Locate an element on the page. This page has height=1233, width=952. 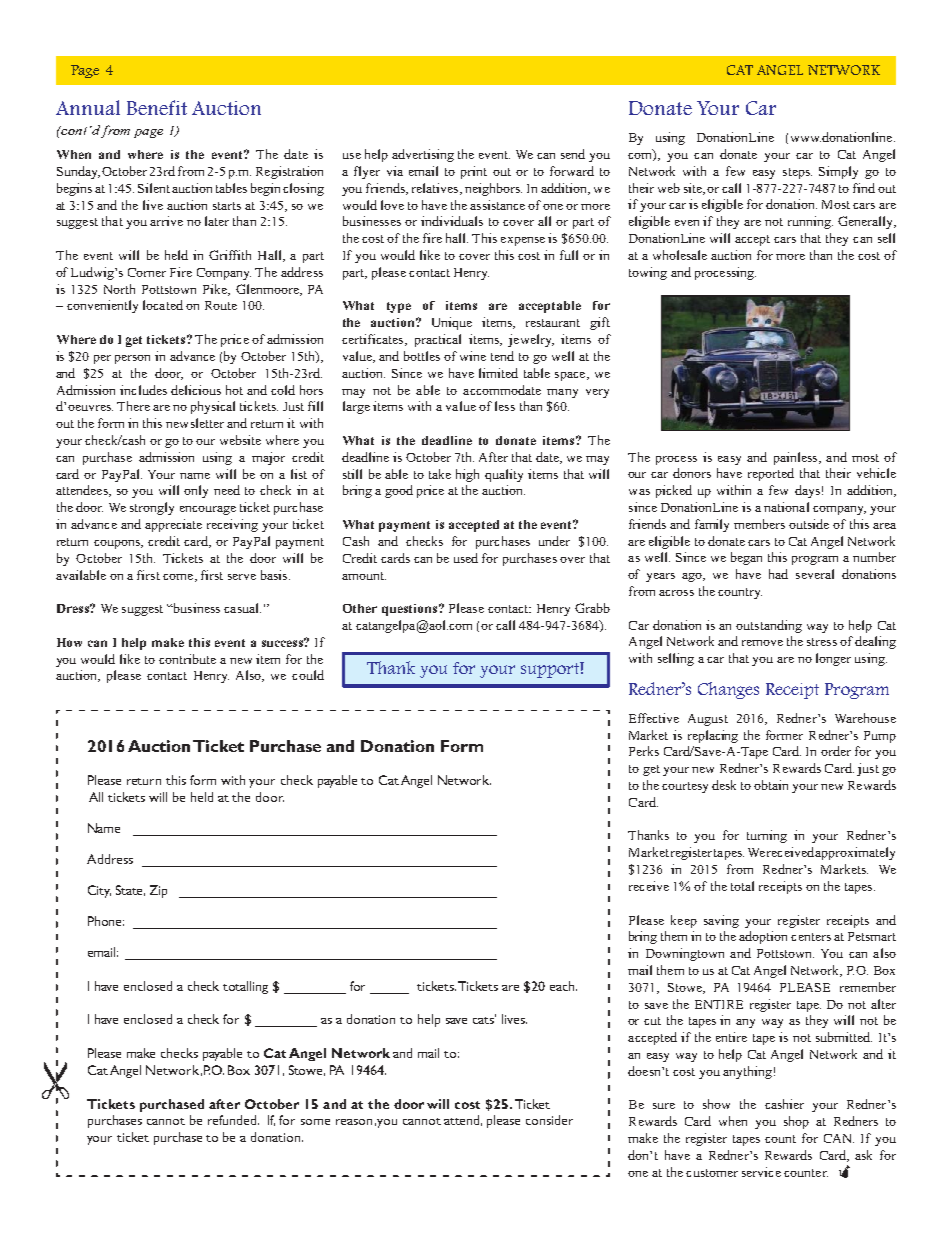
strongly is located at coordinates (152, 508).
